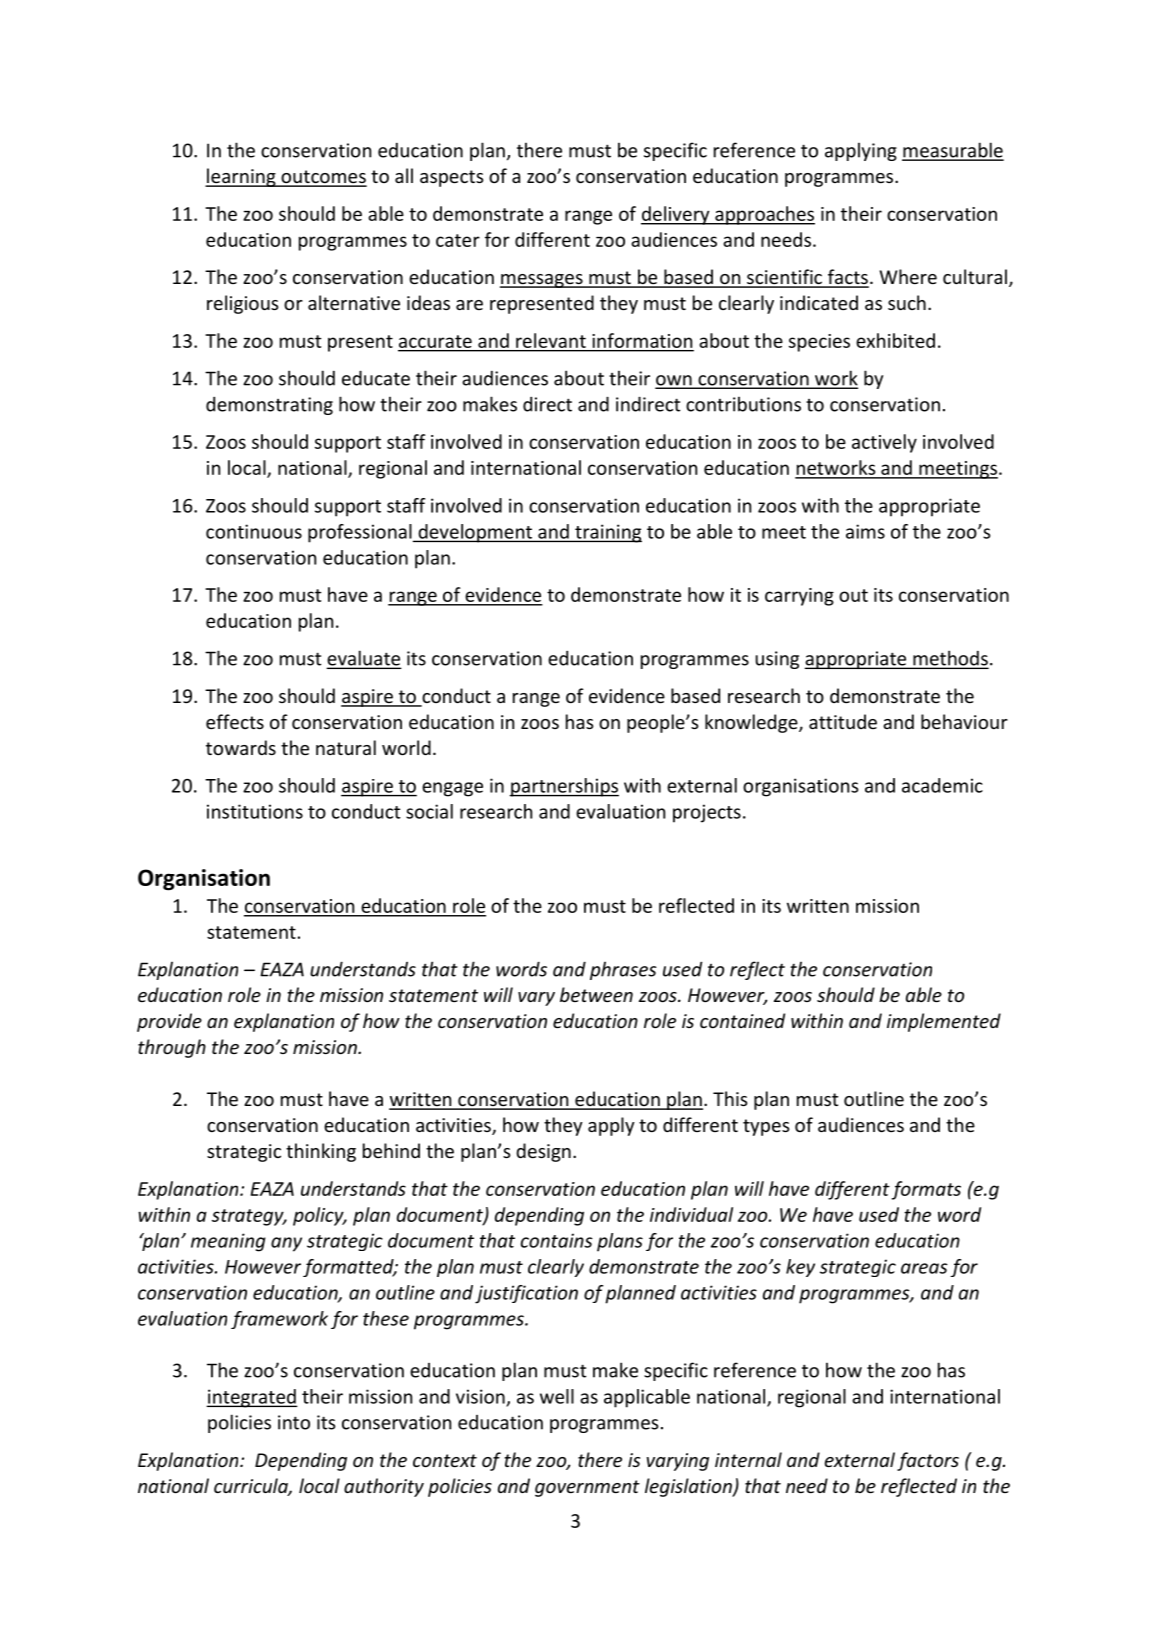  Describe the element at coordinates (607, 533) in the screenshot. I see `training` at that location.
